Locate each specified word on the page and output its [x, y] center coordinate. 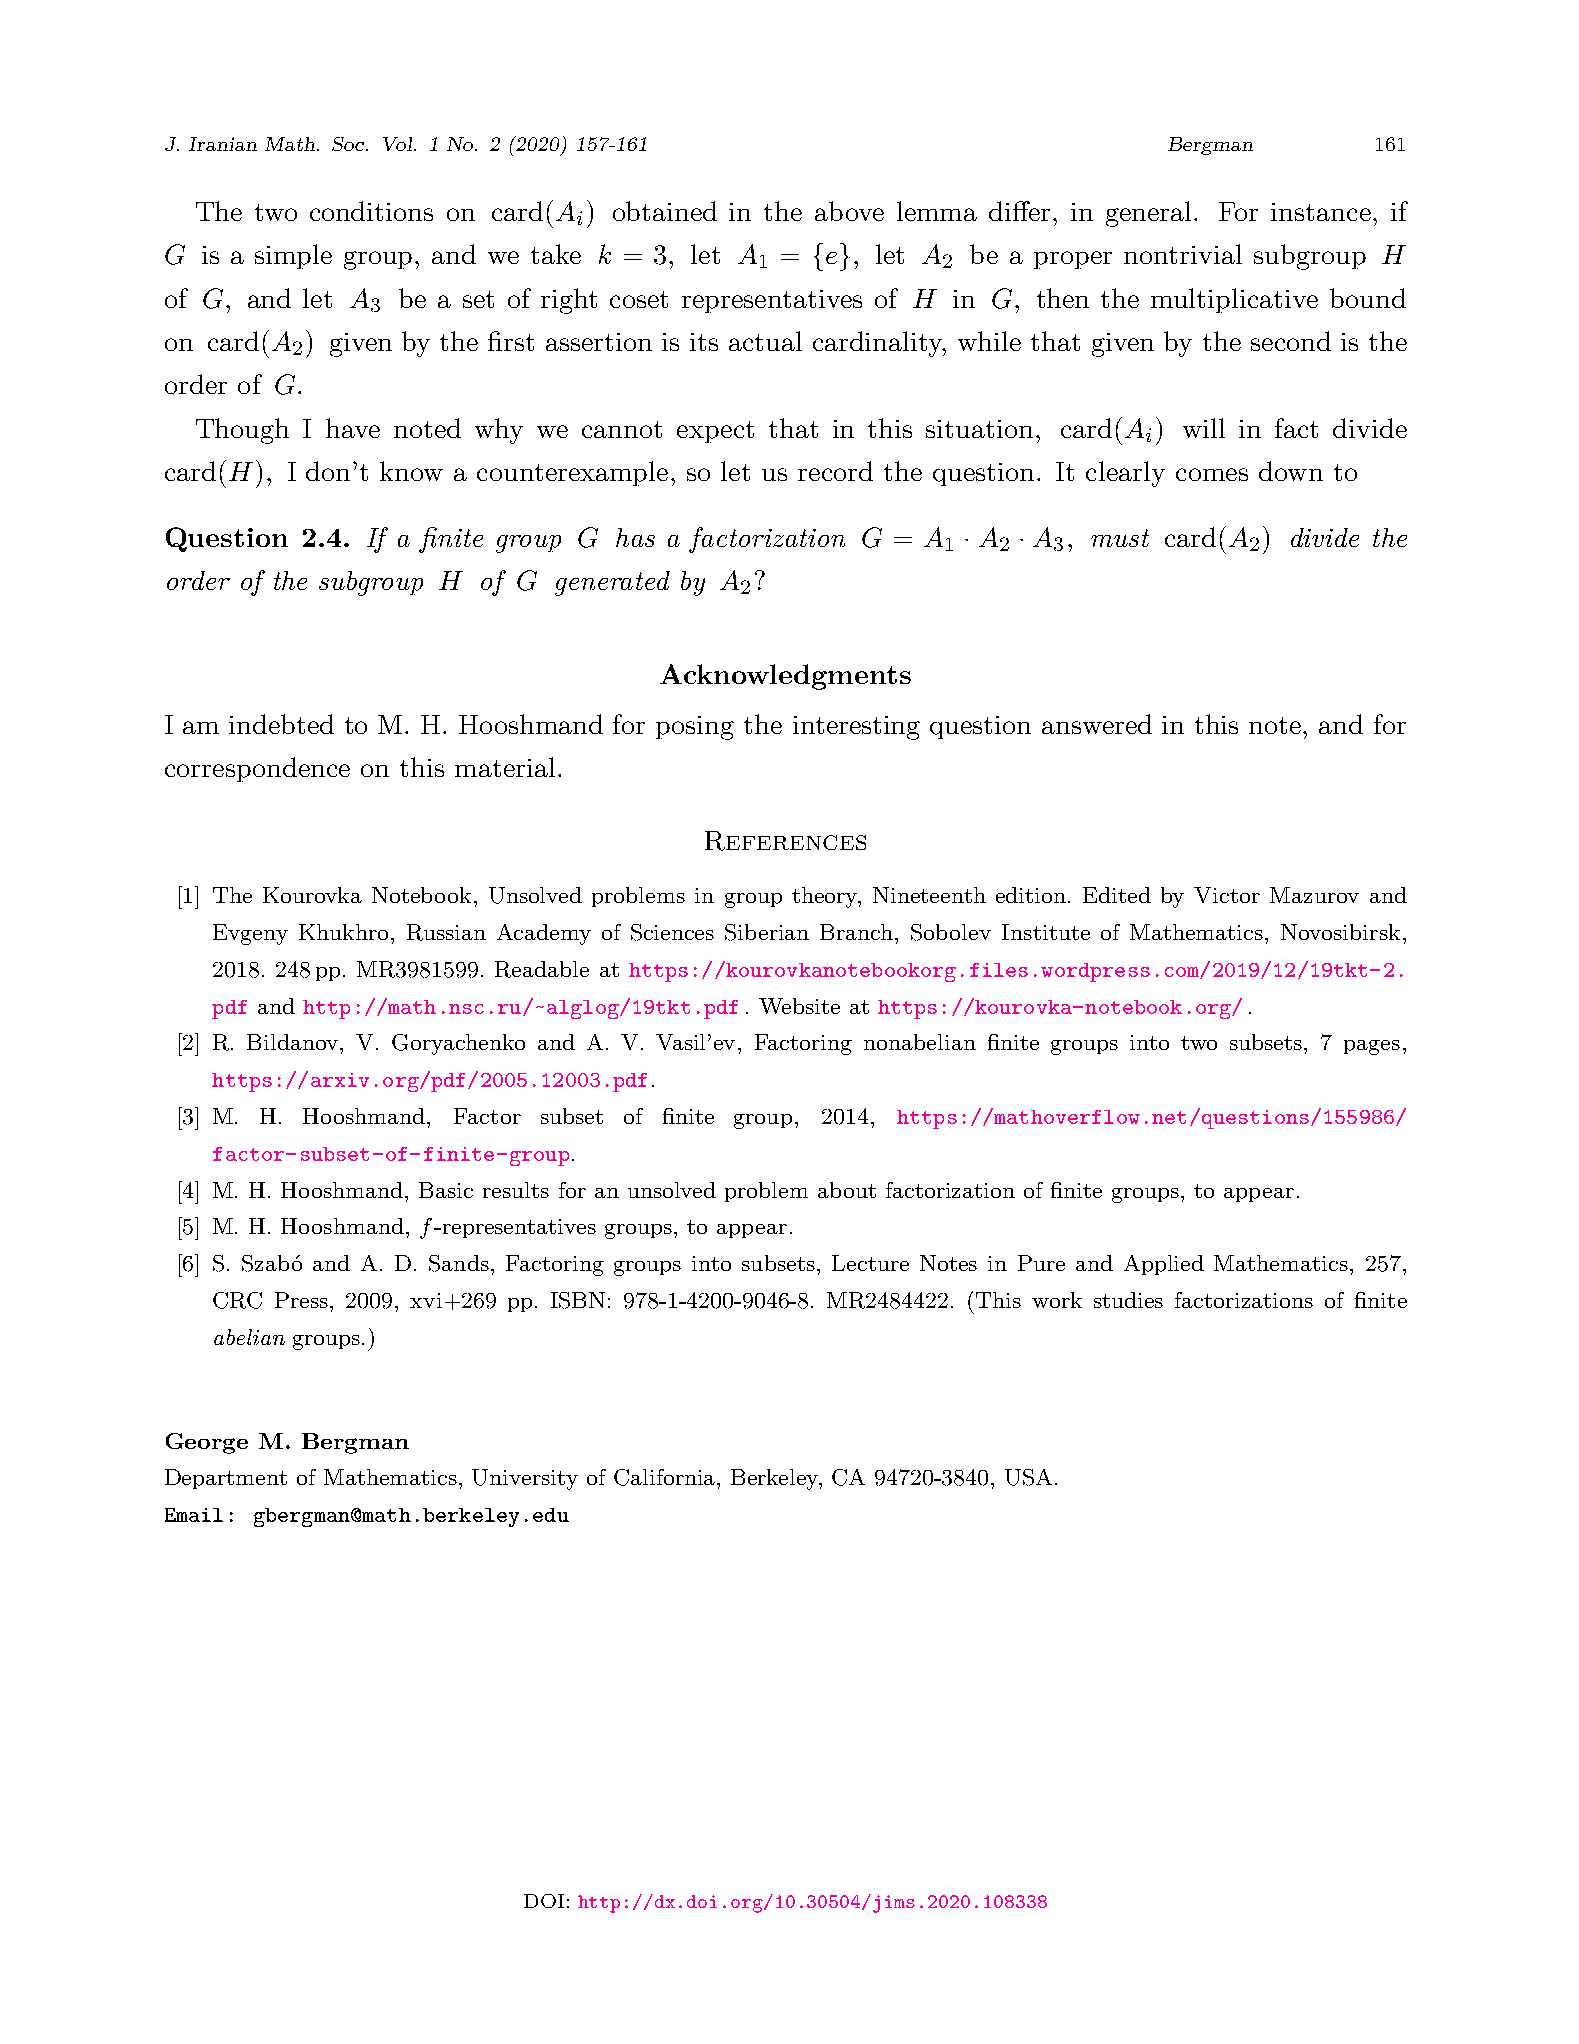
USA [1028, 1477]
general [1150, 214]
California [666, 1477]
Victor [1227, 895]
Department [226, 1479]
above [849, 211]
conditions [371, 211]
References [785, 841]
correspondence [257, 769]
